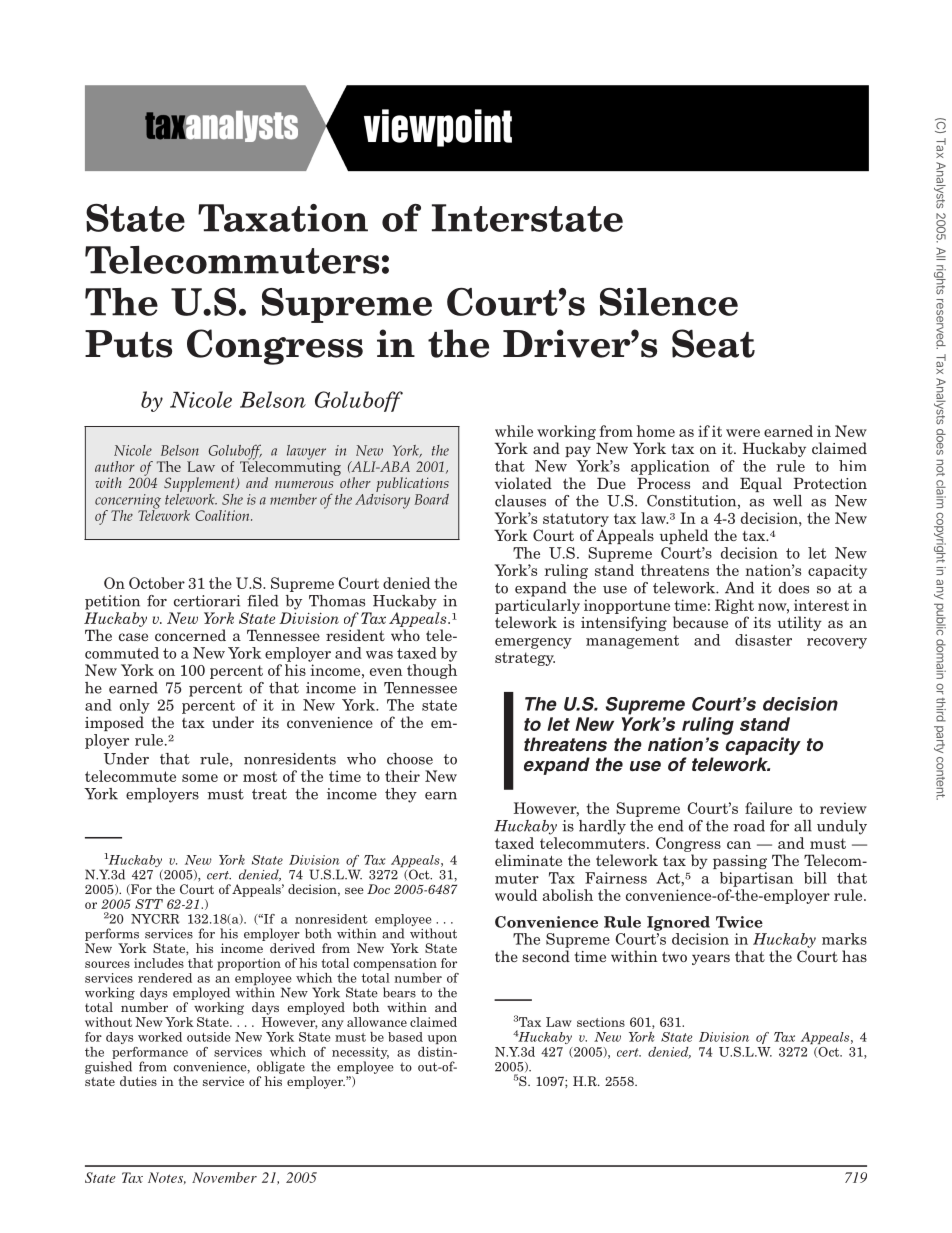 The height and width of the screenshot is (1233, 952). Describe the element at coordinates (669, 302) in the screenshot. I see `Silence` at that location.
